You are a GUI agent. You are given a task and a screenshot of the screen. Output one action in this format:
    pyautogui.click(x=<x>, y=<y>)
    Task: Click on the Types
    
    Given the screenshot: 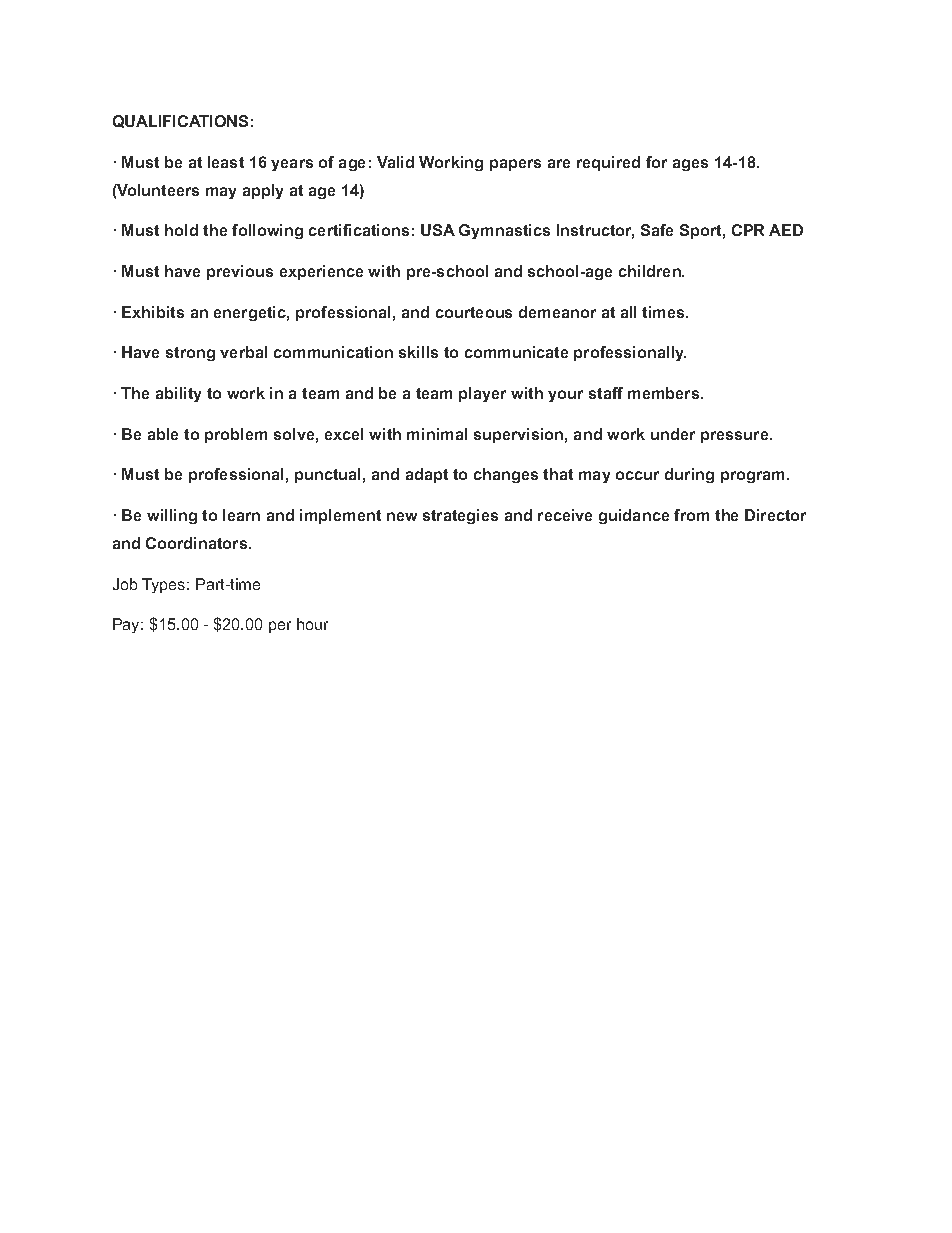 What is the action you would take?
    pyautogui.click(x=165, y=585)
